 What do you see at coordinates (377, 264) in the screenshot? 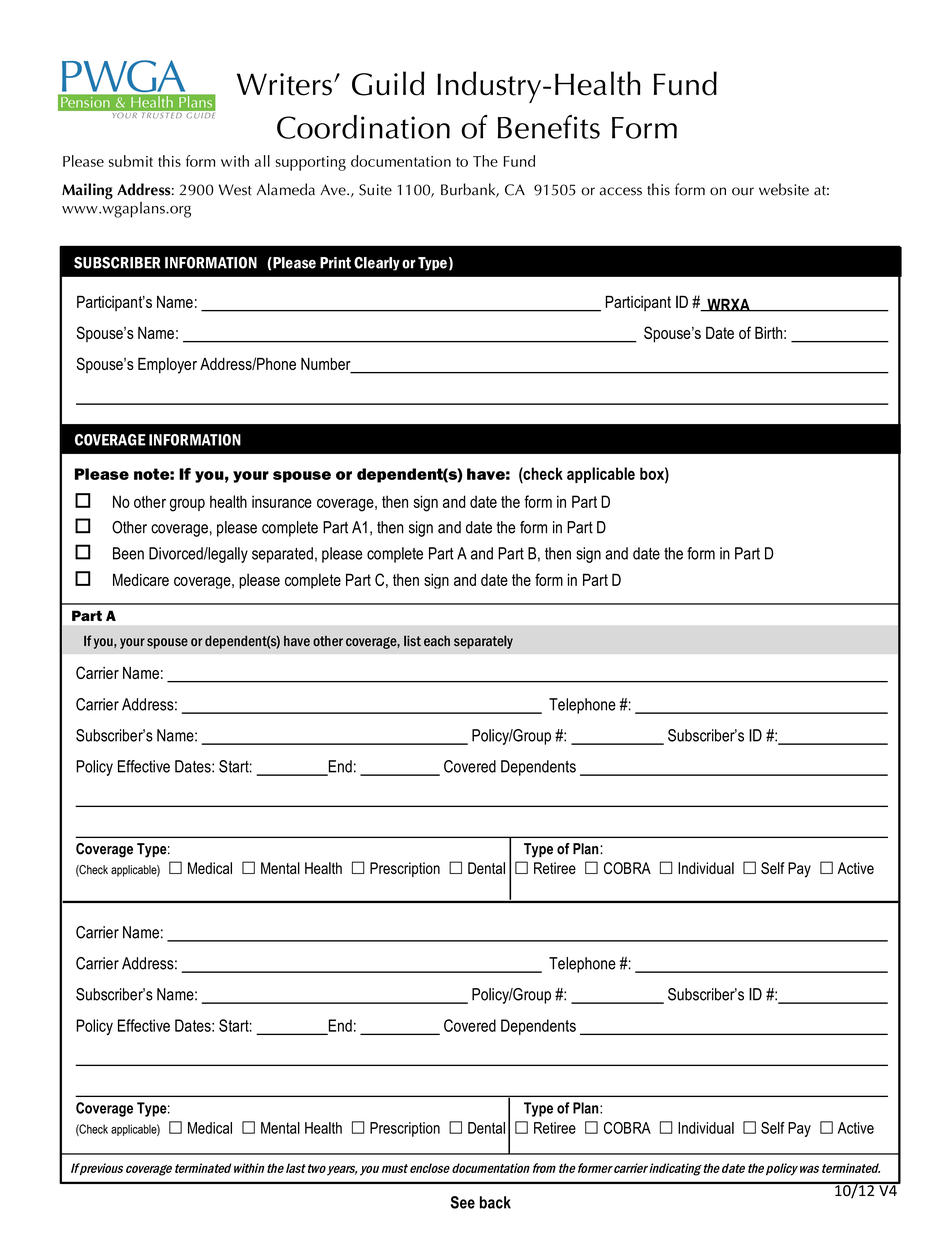
I see `Clearly` at bounding box center [377, 264].
